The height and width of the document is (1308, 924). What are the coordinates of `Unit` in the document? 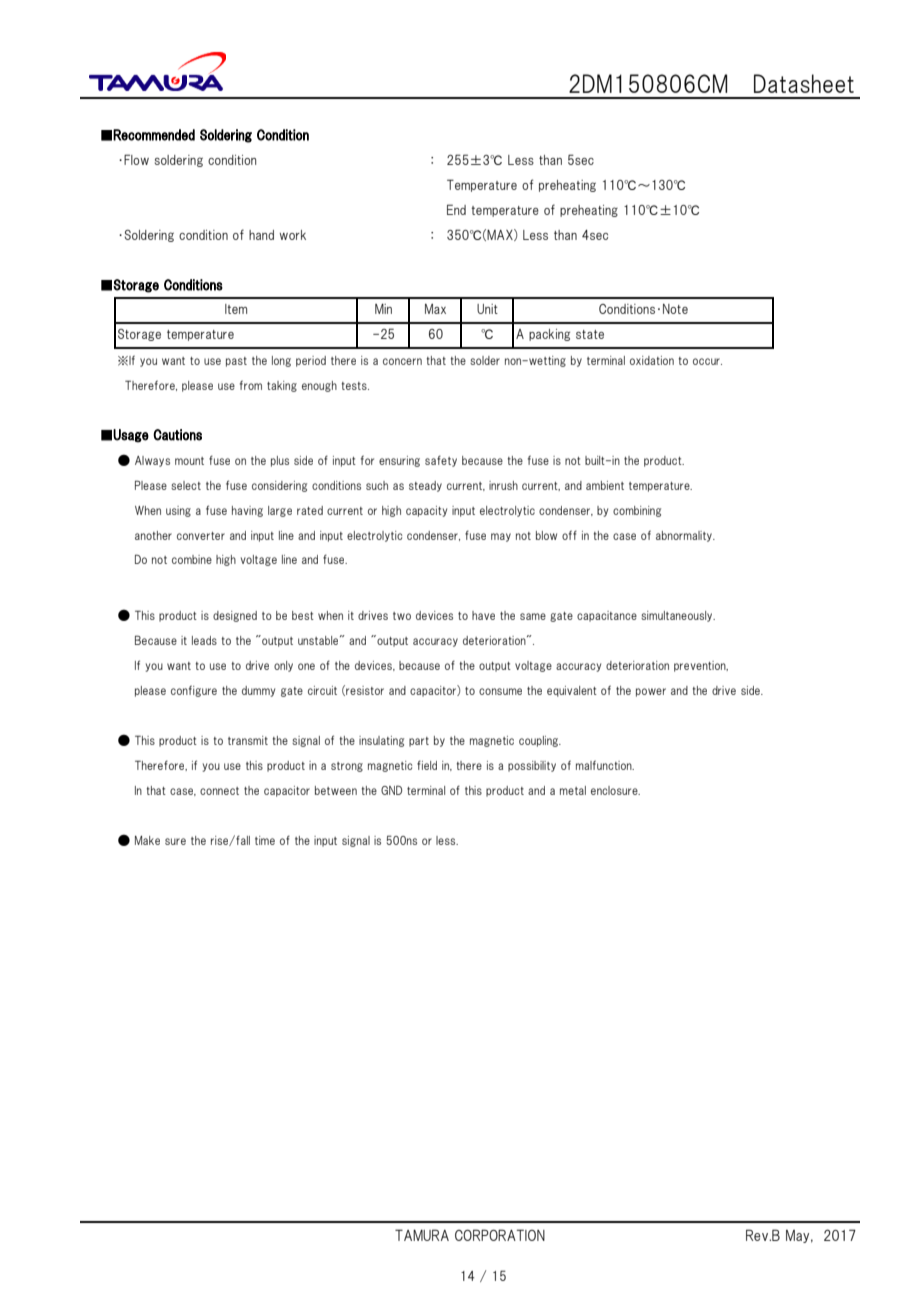 It's located at (487, 309).
